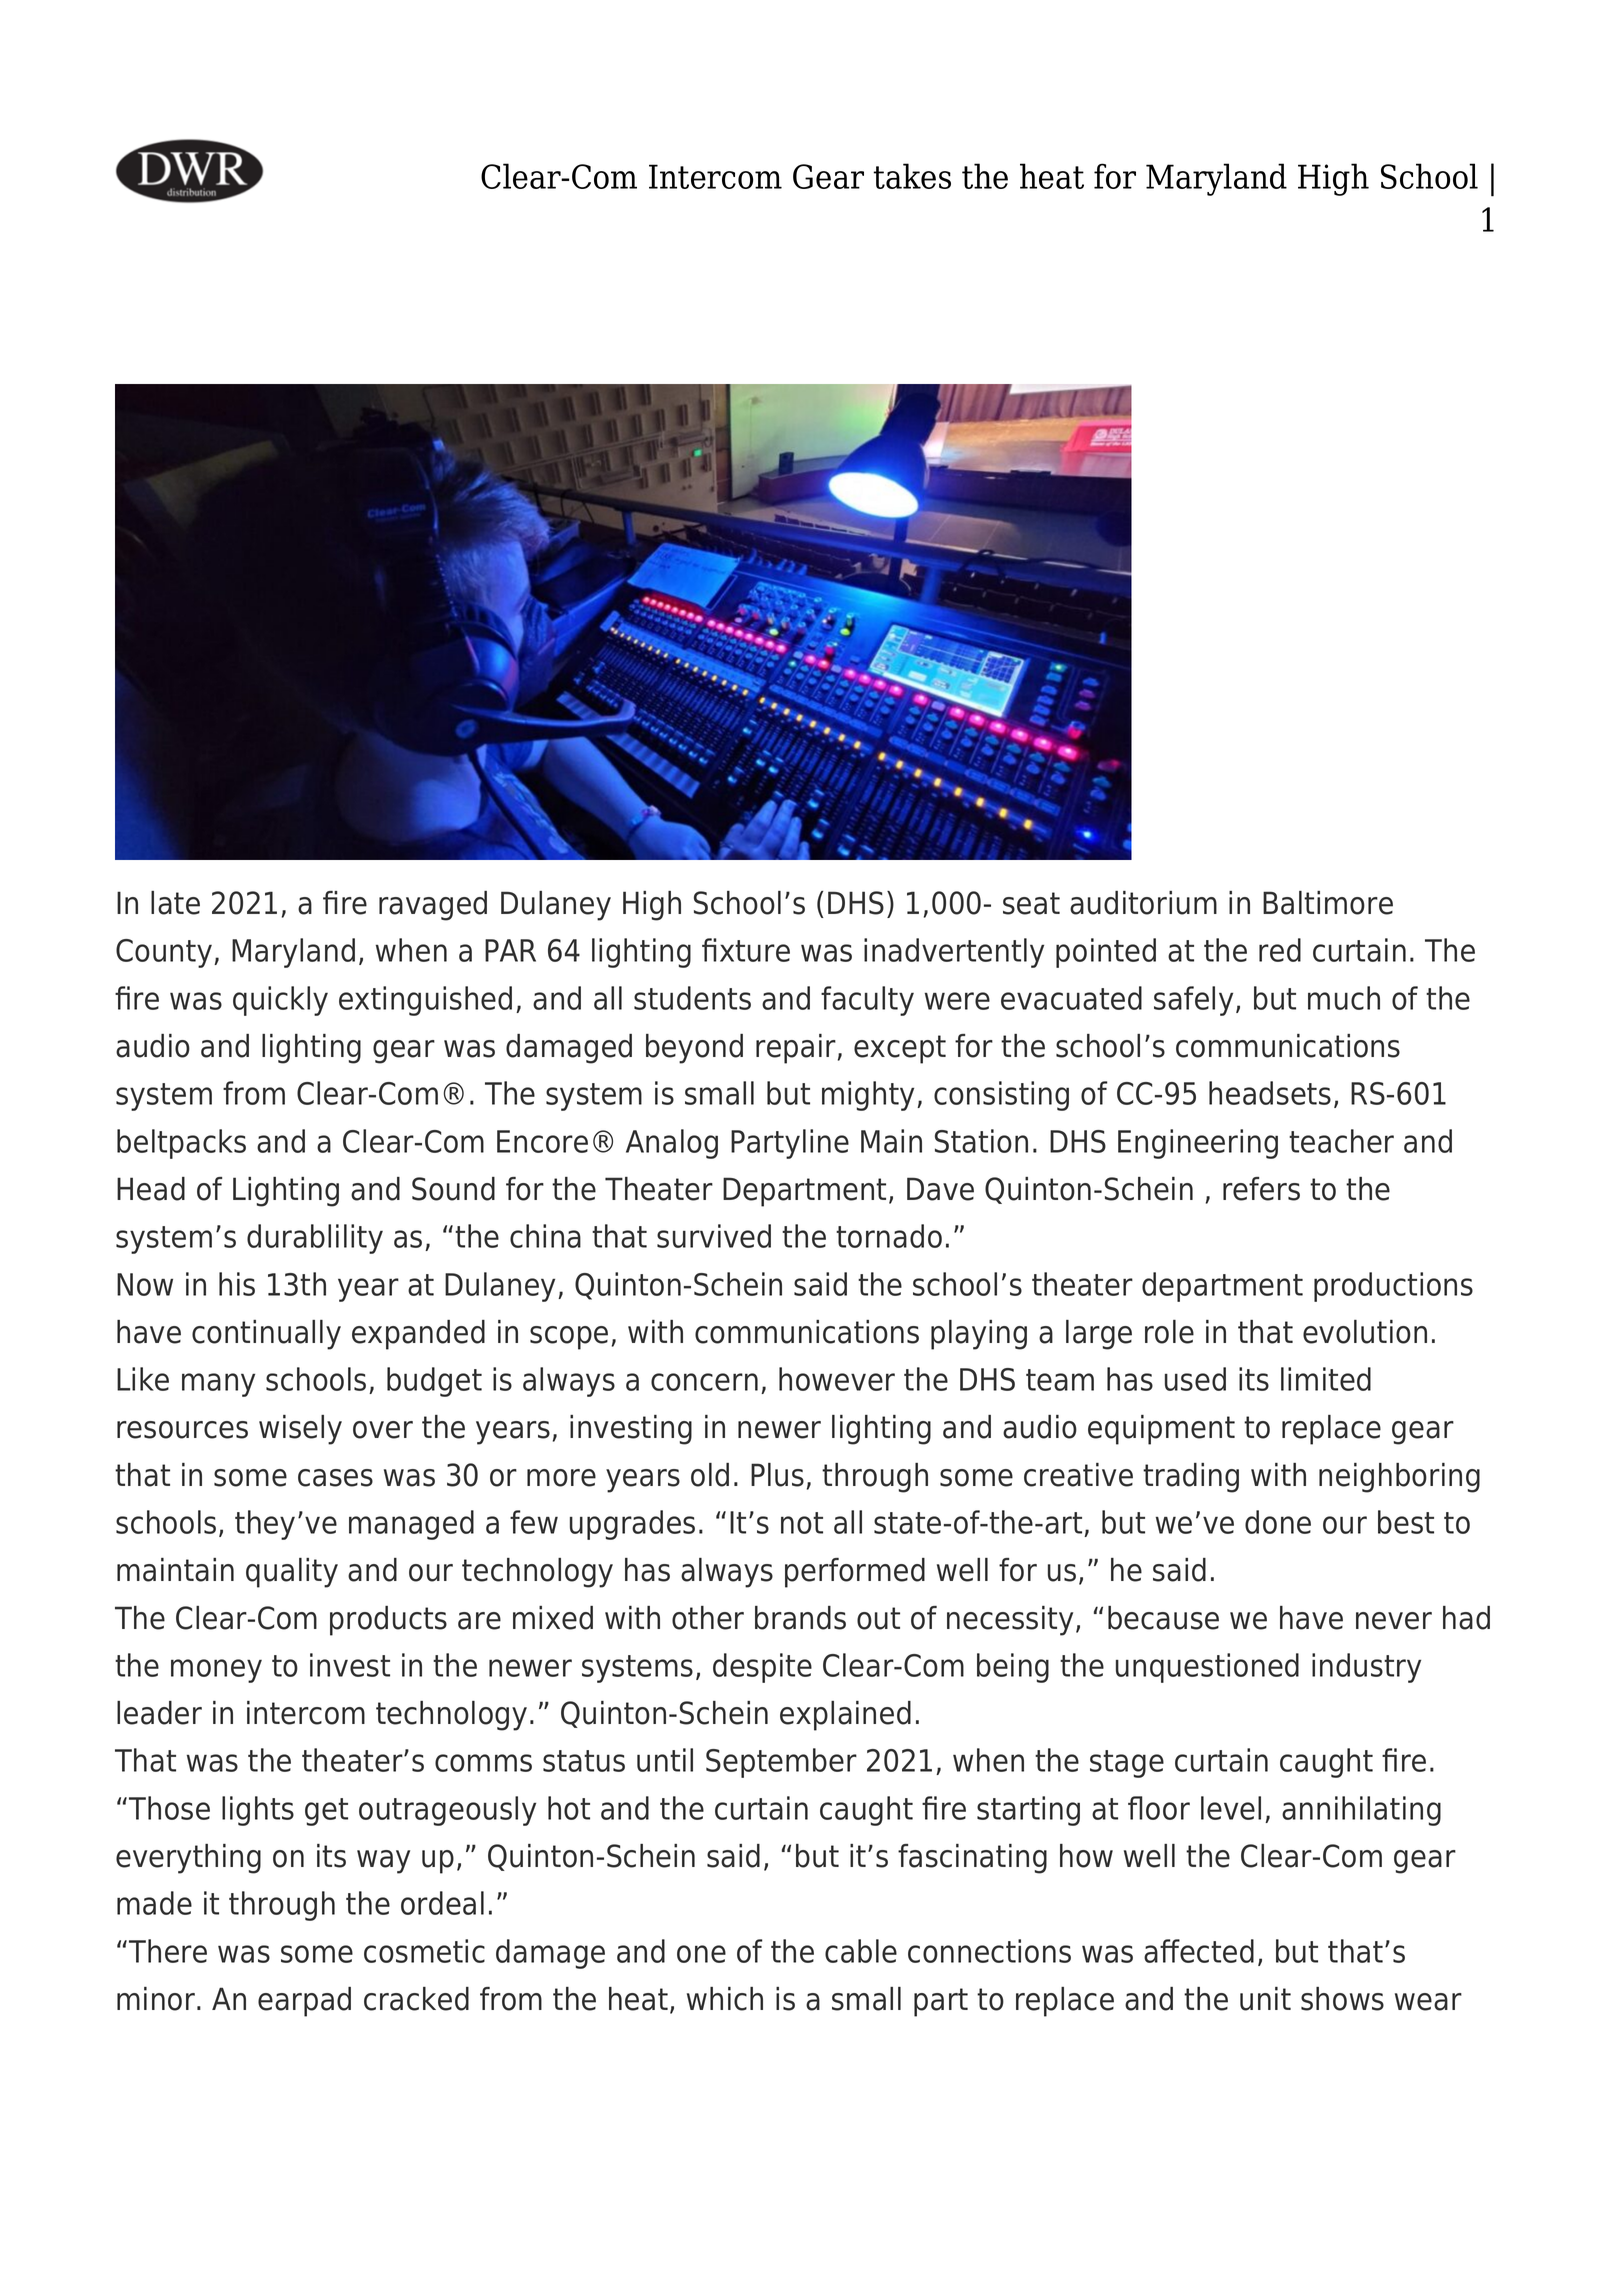 The width and height of the screenshot is (1613, 2282). What do you see at coordinates (861, 1951) in the screenshot?
I see `cable` at bounding box center [861, 1951].
